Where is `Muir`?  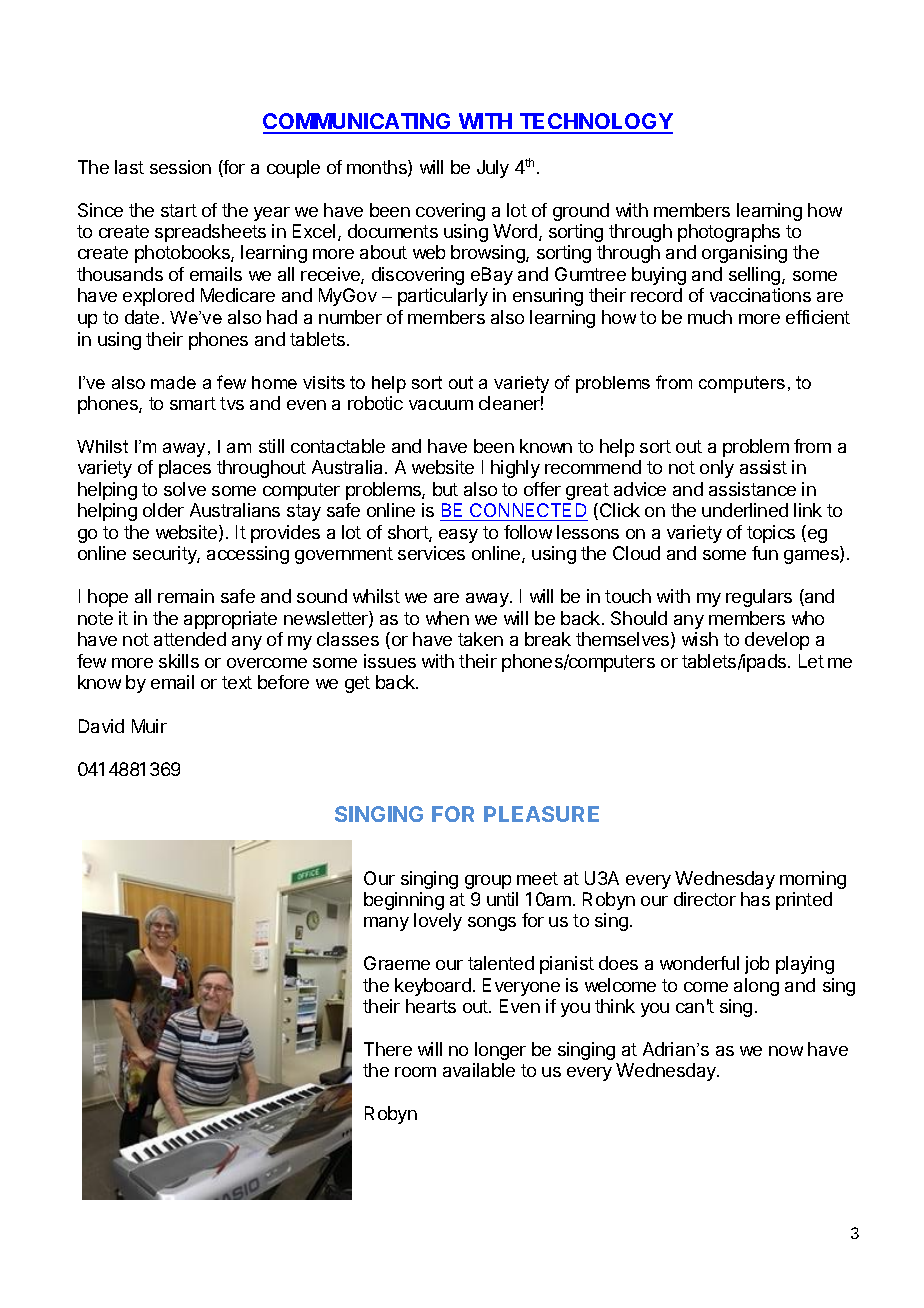 Muir is located at coordinates (149, 726).
